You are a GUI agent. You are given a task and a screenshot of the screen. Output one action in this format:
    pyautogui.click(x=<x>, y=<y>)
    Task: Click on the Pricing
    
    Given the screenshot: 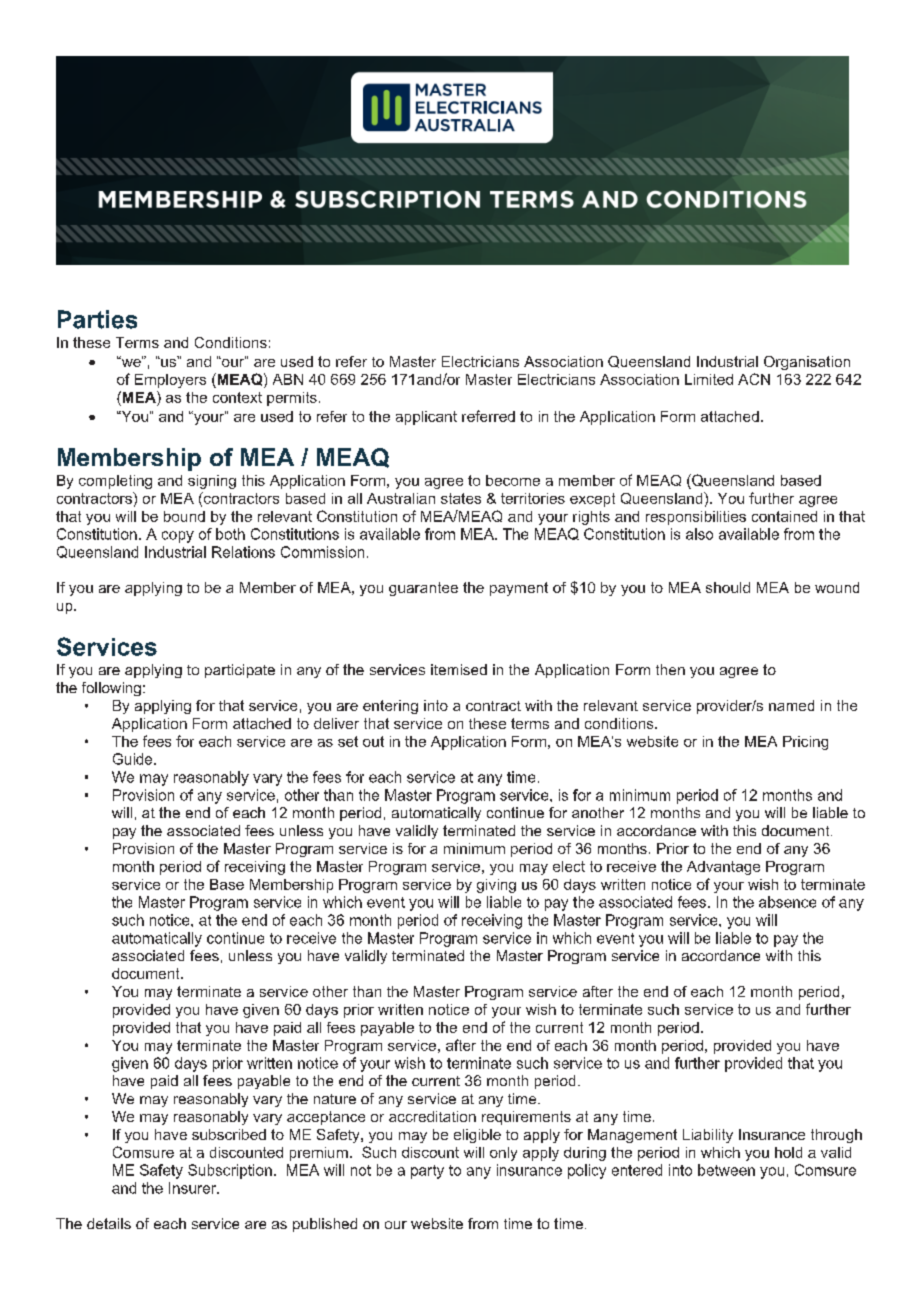 What is the action you would take?
    pyautogui.click(x=805, y=743)
